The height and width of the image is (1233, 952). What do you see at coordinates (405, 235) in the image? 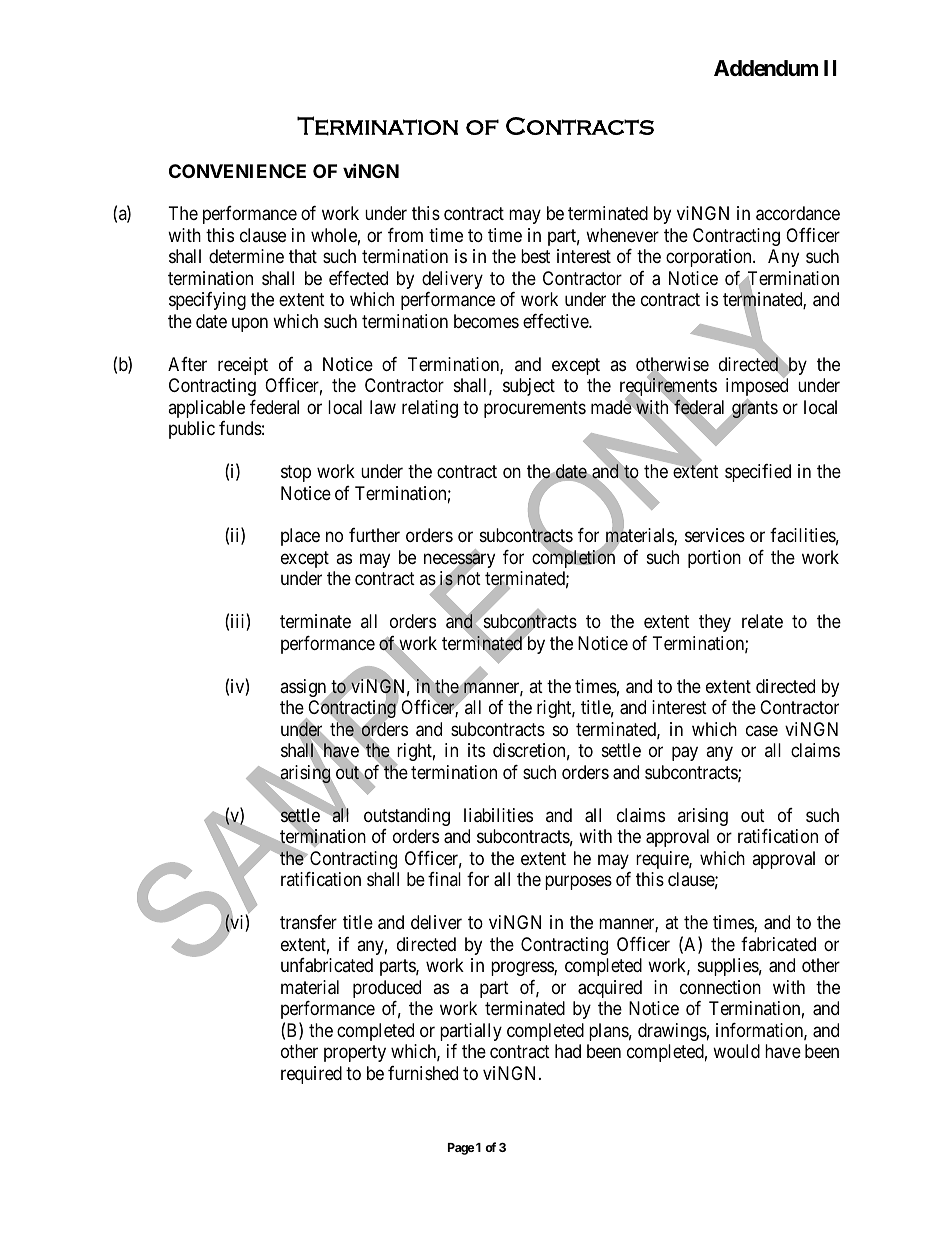
I see `from` at bounding box center [405, 235].
